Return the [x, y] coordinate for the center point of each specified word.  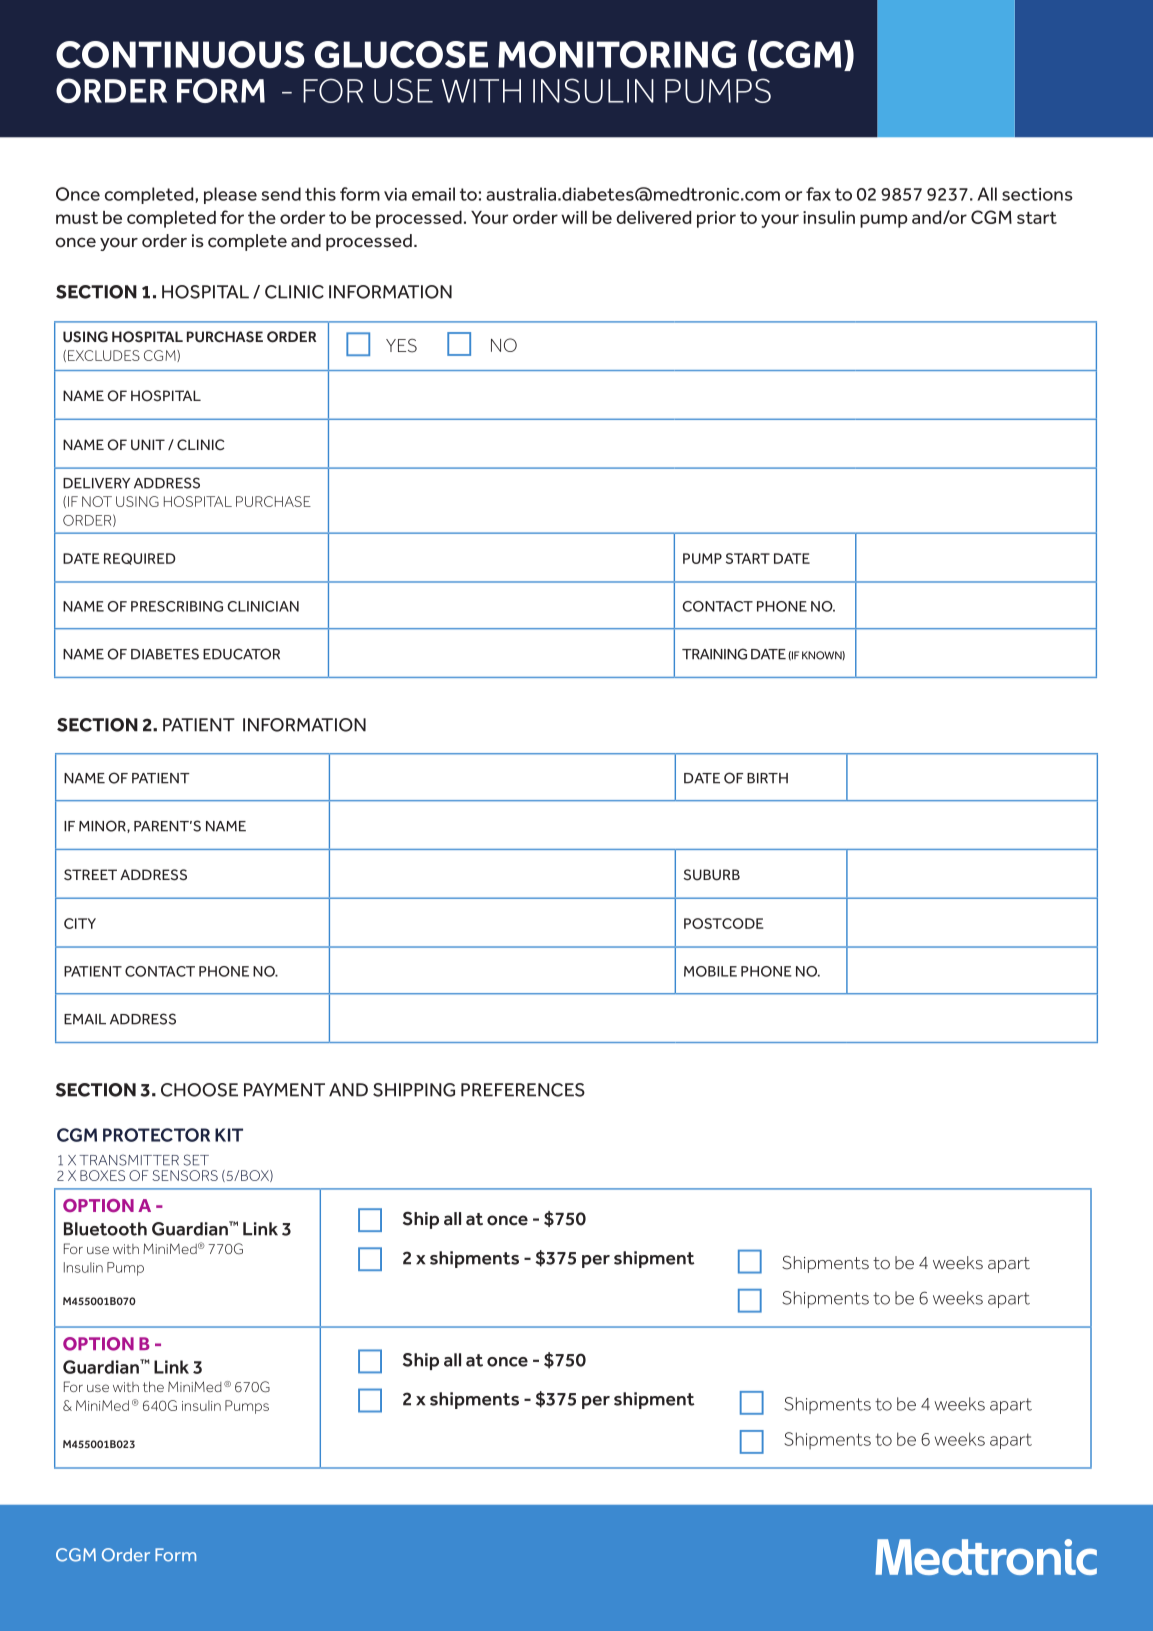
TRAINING [714, 654]
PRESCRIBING [177, 606]
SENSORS [185, 1175]
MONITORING [617, 54]
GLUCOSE [401, 54]
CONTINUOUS [180, 54]
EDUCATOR [241, 654]
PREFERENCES [523, 1090]
